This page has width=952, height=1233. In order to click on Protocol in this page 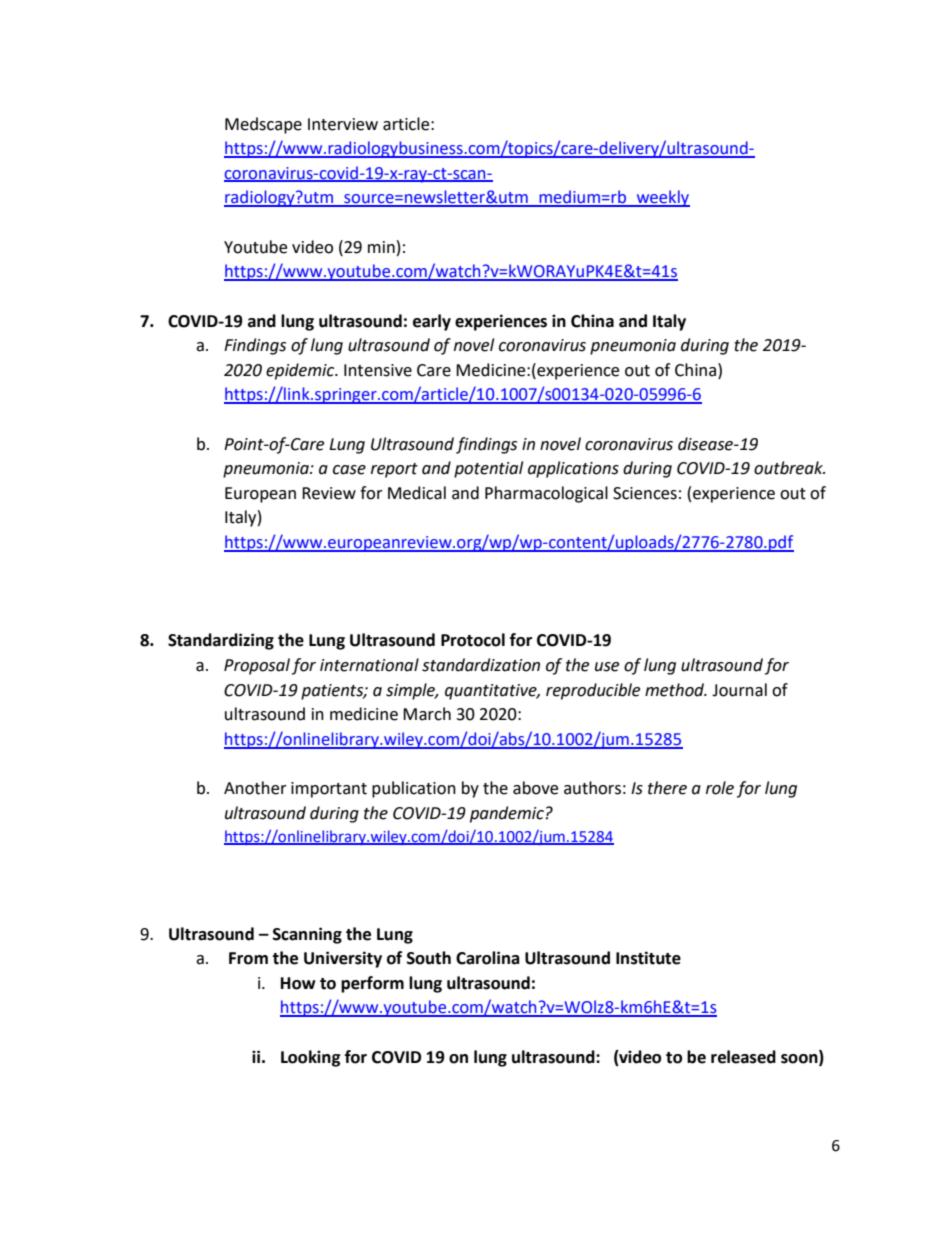, I will do `click(473, 640)`.
